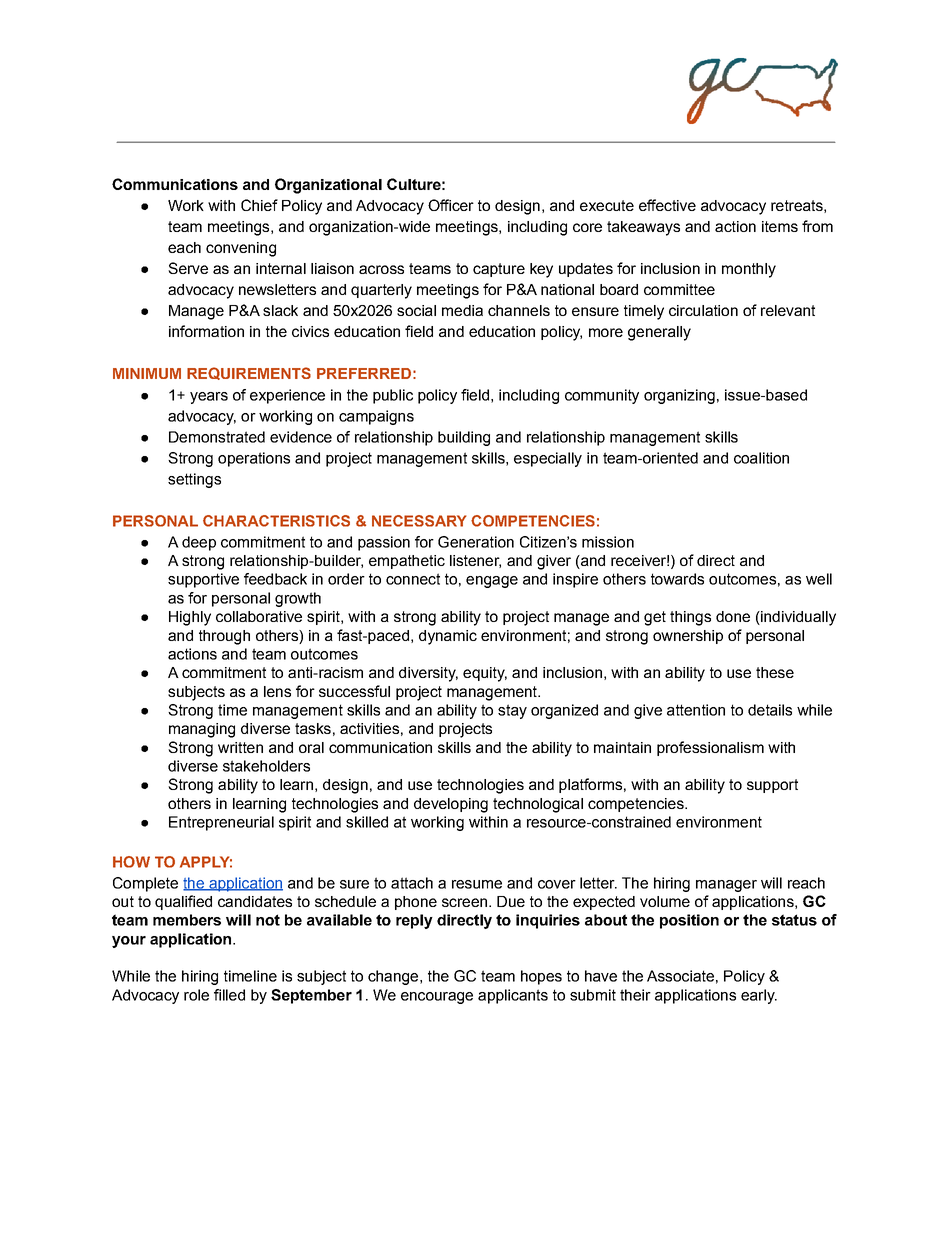 This screenshot has width=952, height=1233. What do you see at coordinates (780, 226) in the screenshot?
I see `items` at bounding box center [780, 226].
